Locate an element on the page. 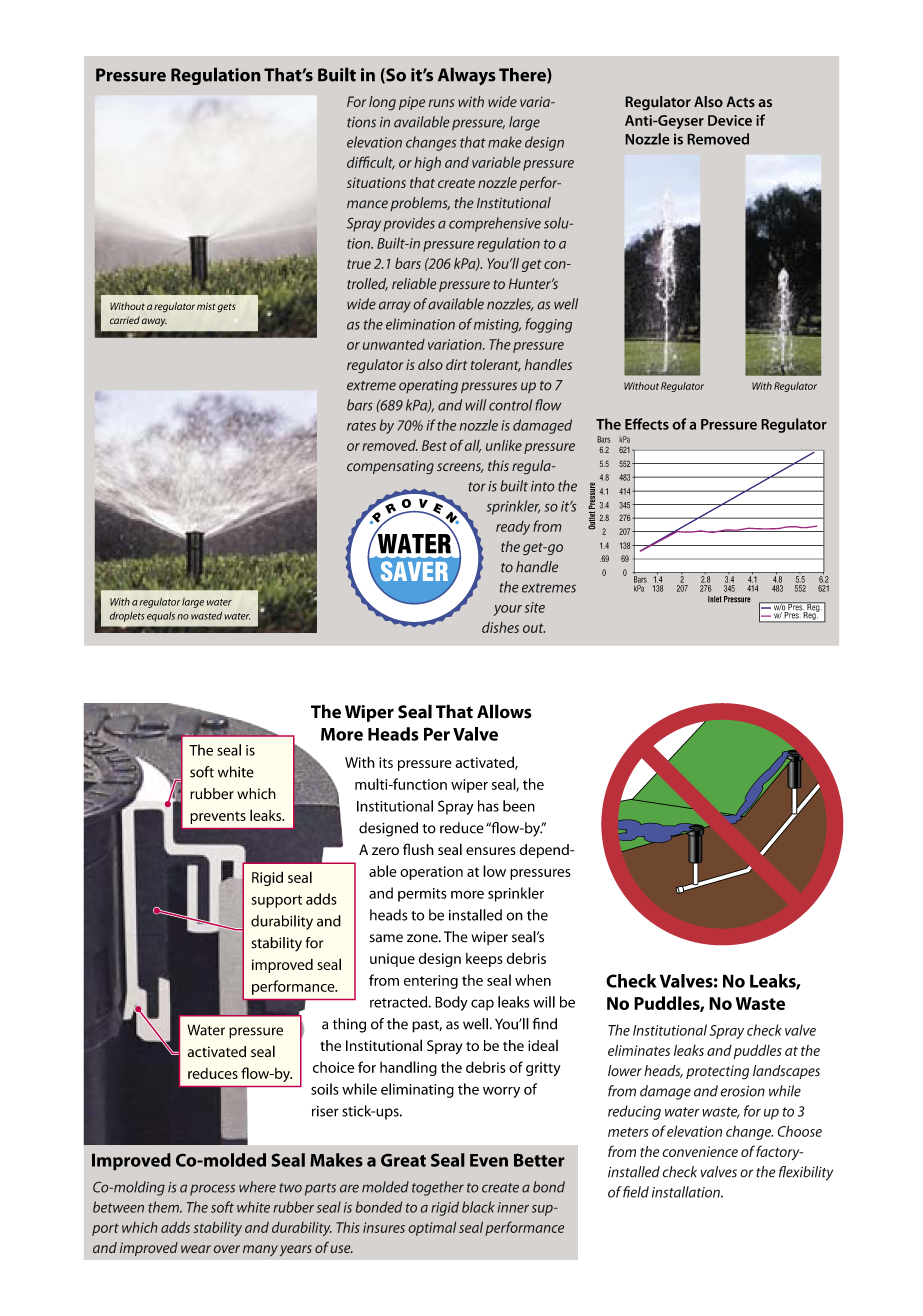 This document has width=923, height=1316. zero is located at coordinates (385, 851).
